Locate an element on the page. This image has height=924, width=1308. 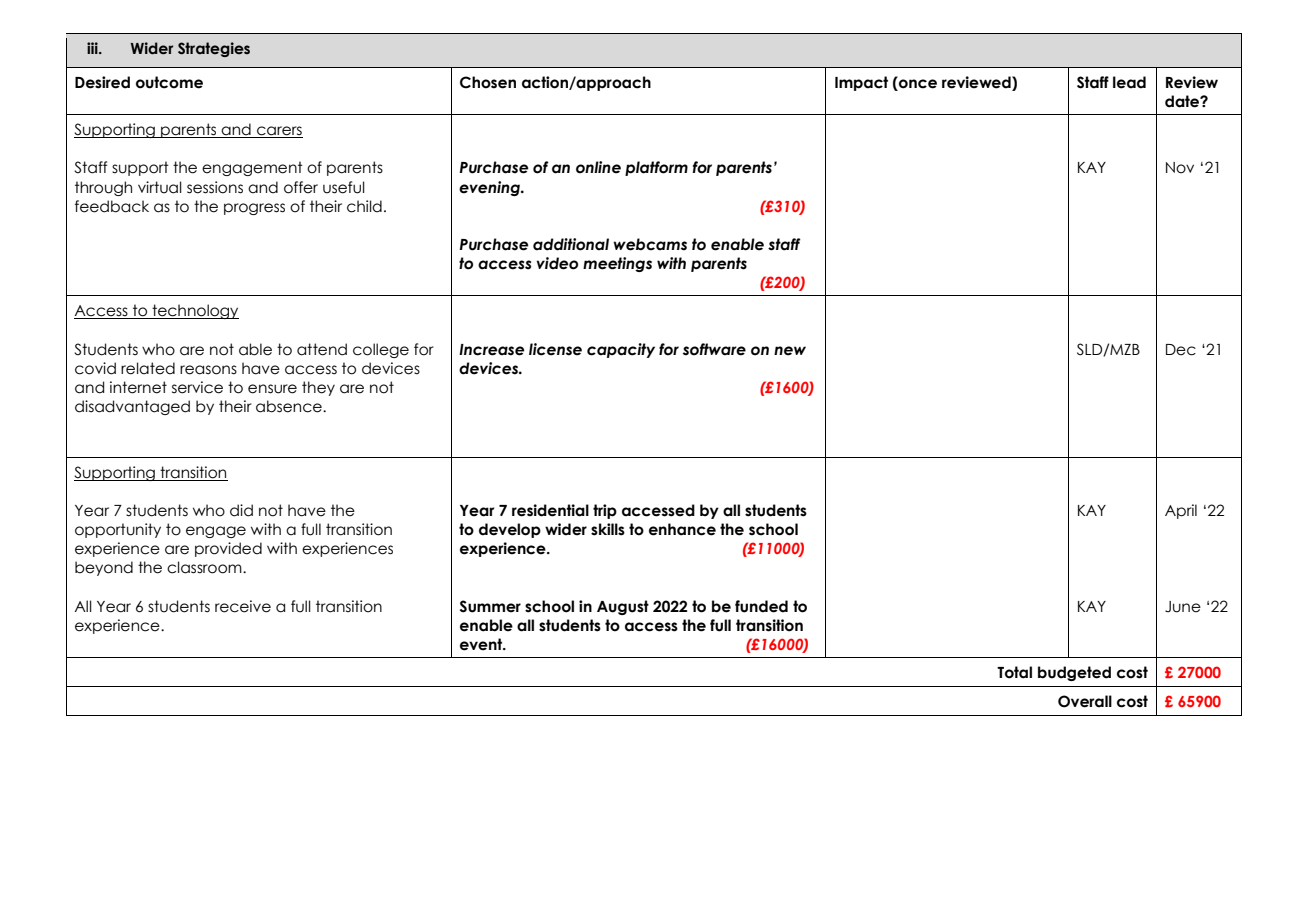
technology is located at coordinates (194, 311).
